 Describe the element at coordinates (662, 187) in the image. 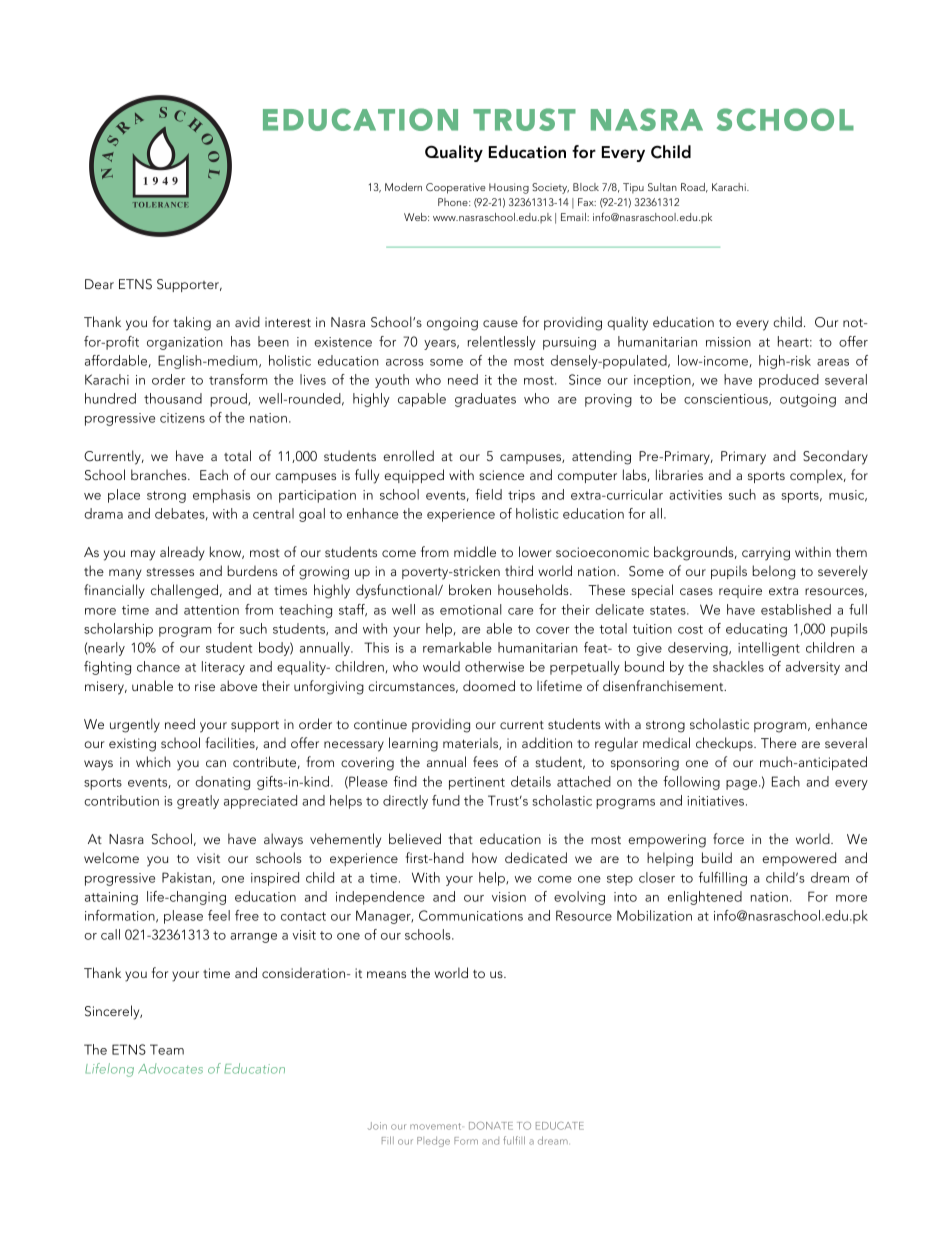

I see `Sultan` at that location.
